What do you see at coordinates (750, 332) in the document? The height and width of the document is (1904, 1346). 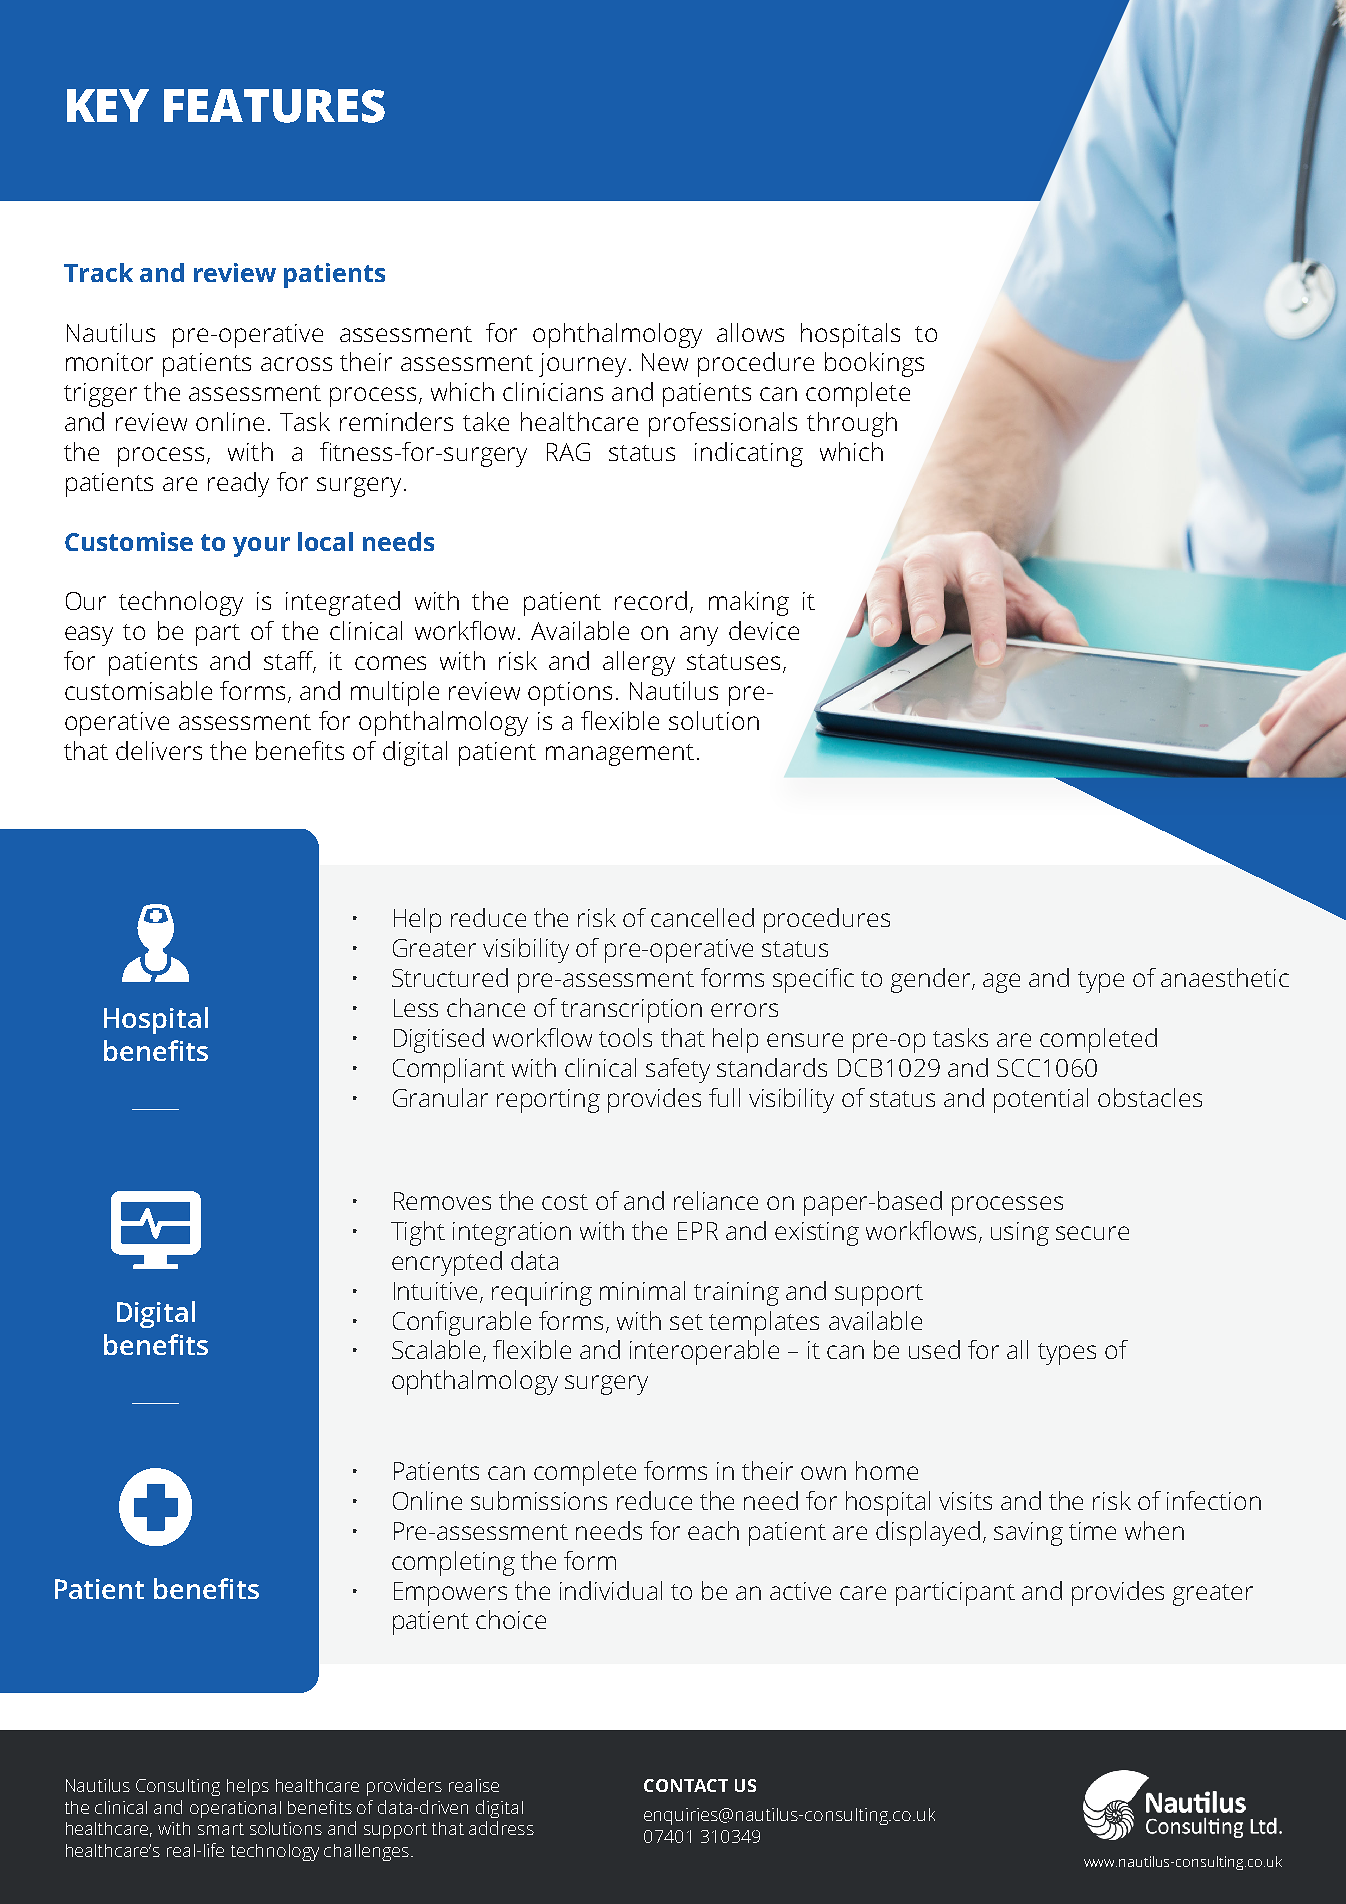 I see `allows` at bounding box center [750, 332].
